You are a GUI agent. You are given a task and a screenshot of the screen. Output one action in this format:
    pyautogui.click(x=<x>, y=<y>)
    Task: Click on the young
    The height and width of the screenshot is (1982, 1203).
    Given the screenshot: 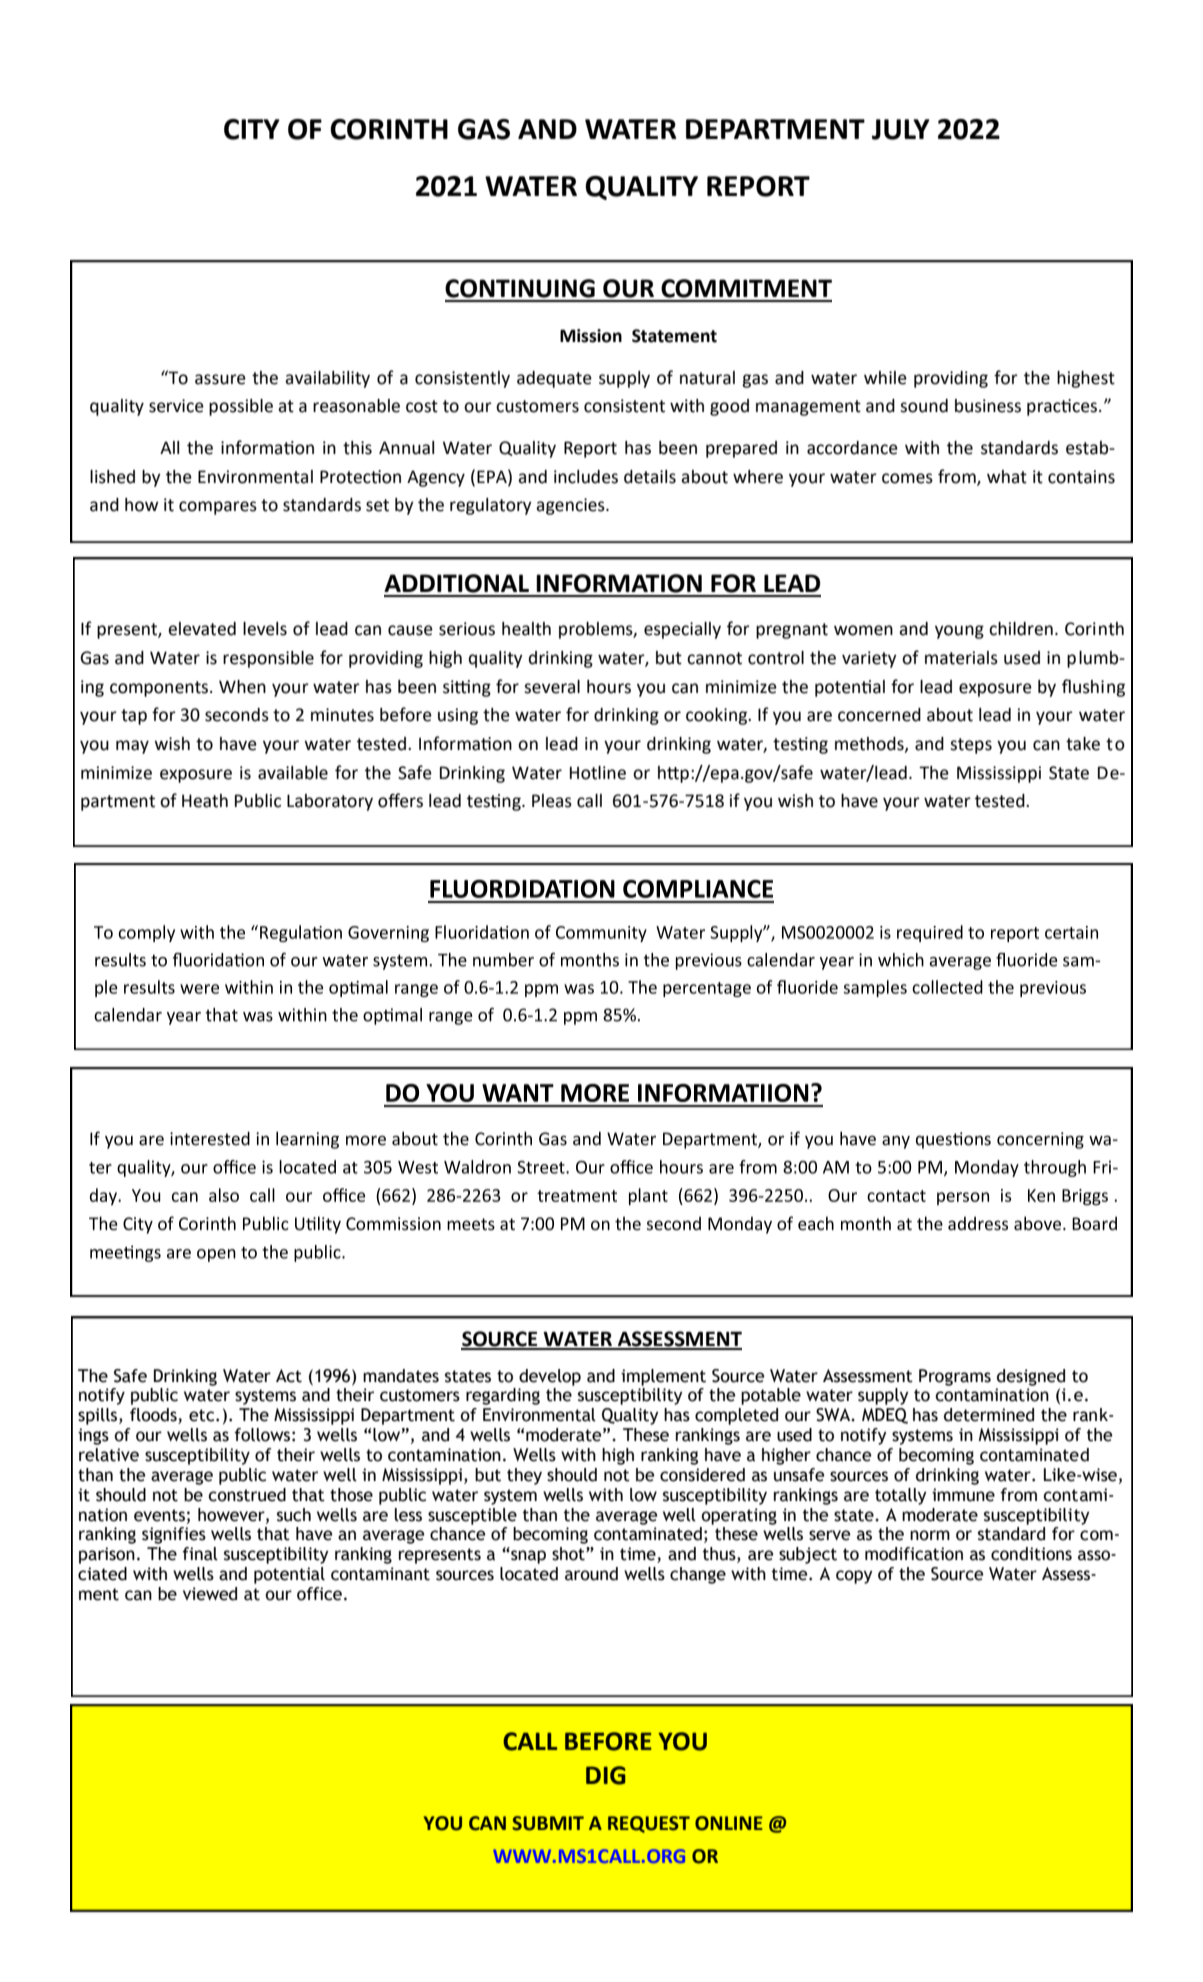 What is the action you would take?
    pyautogui.click(x=959, y=632)
